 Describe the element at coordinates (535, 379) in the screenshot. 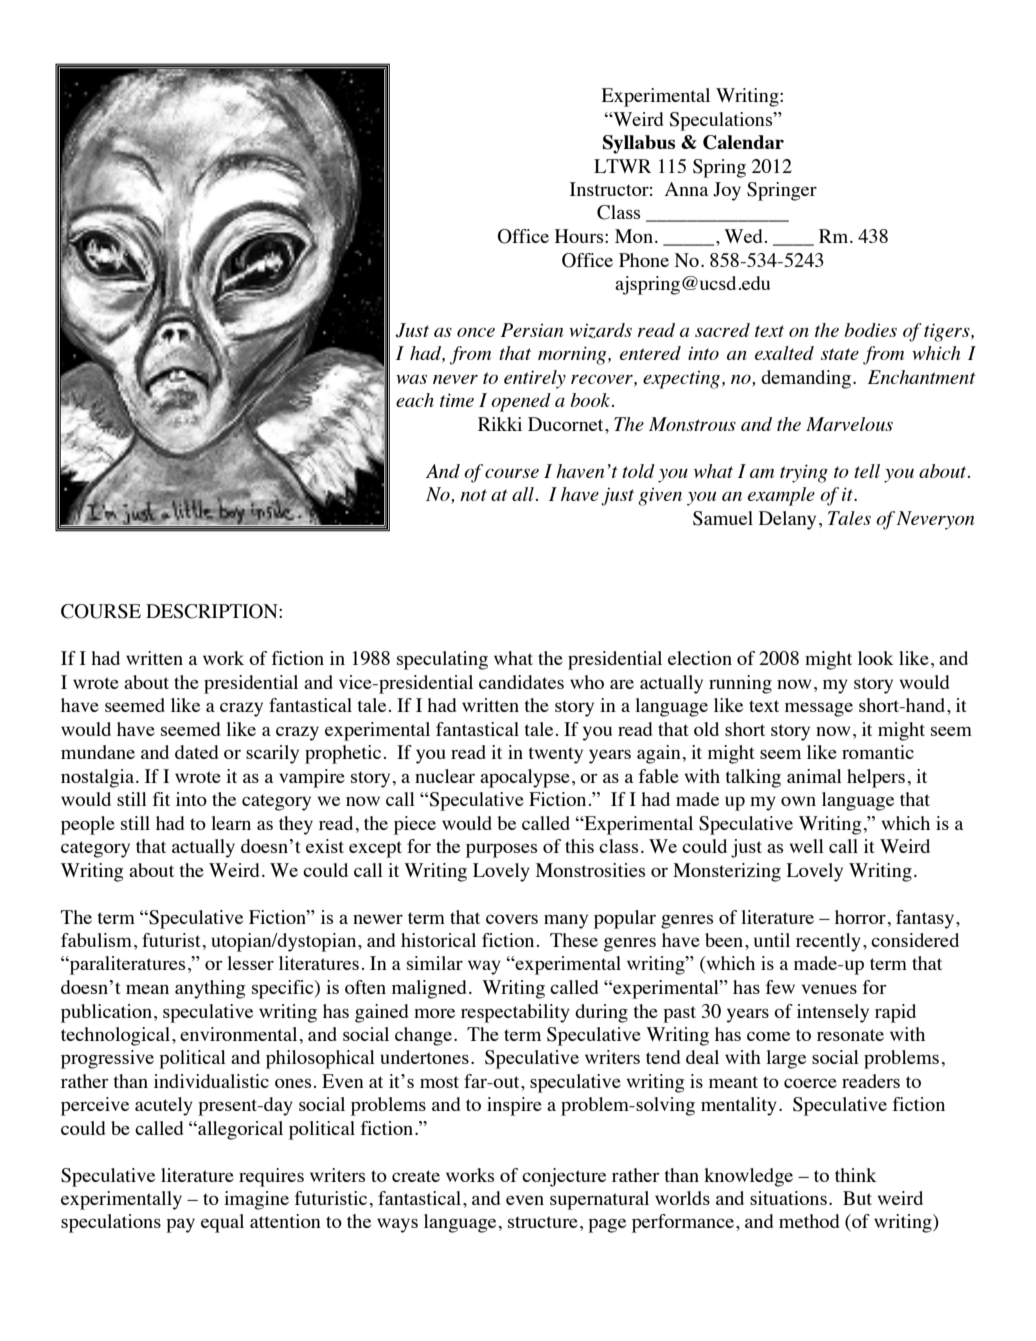

I see `entirely` at that location.
